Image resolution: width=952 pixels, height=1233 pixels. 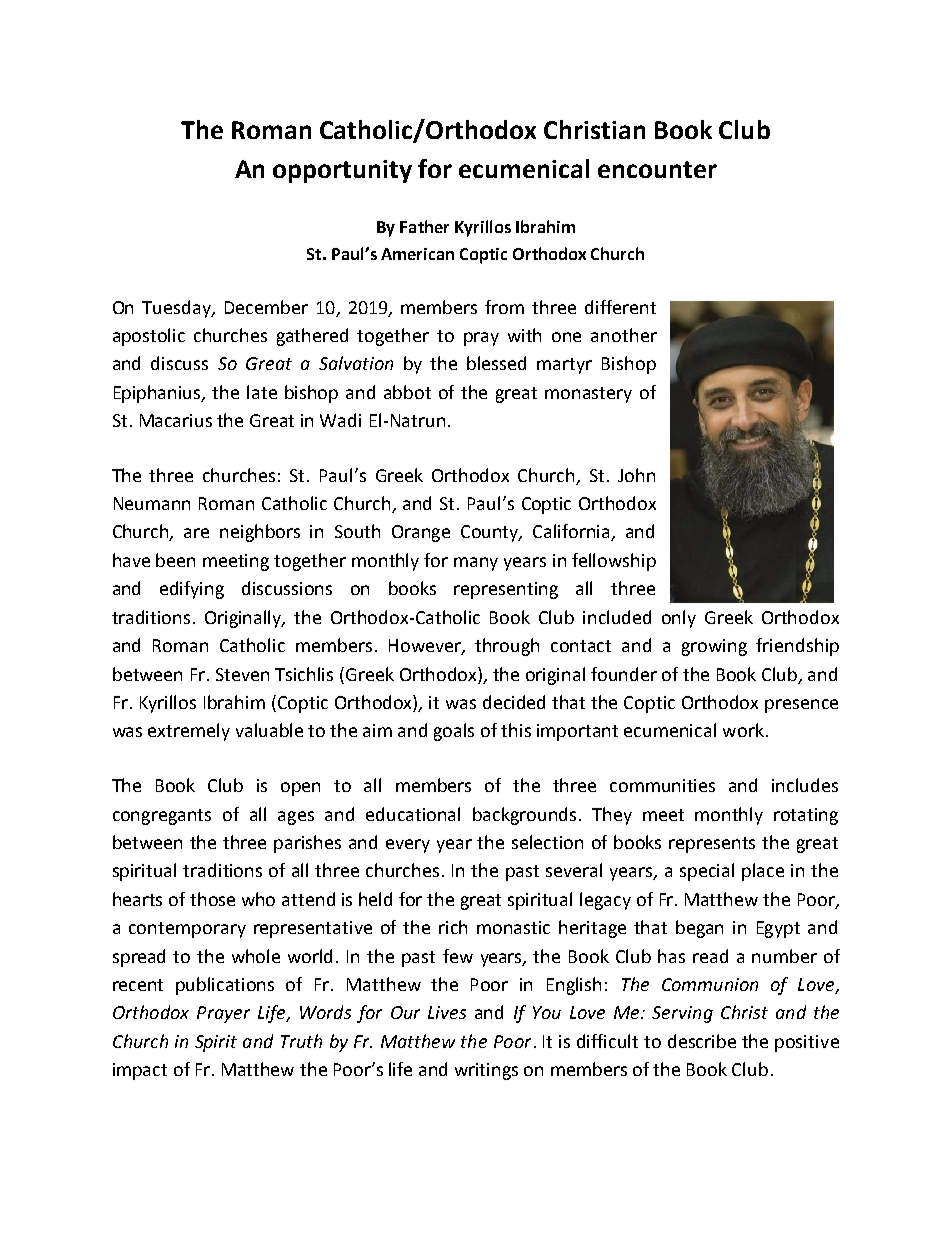 What do you see at coordinates (524, 816) in the screenshot?
I see `backgrounds` at bounding box center [524, 816].
